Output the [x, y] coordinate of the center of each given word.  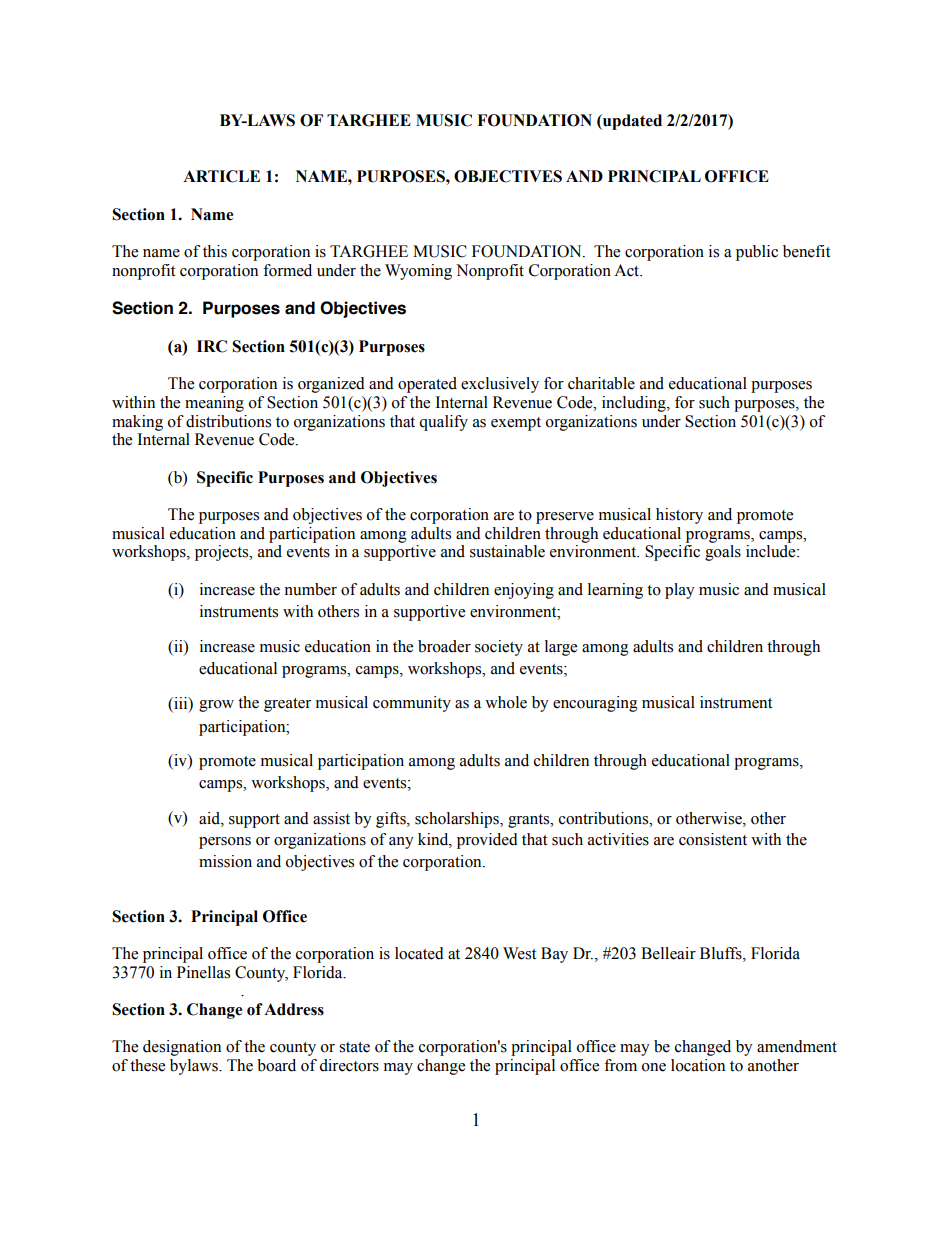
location [698, 1065]
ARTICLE [221, 176]
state [354, 1047]
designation [182, 1048]
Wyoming [418, 272]
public [757, 253]
